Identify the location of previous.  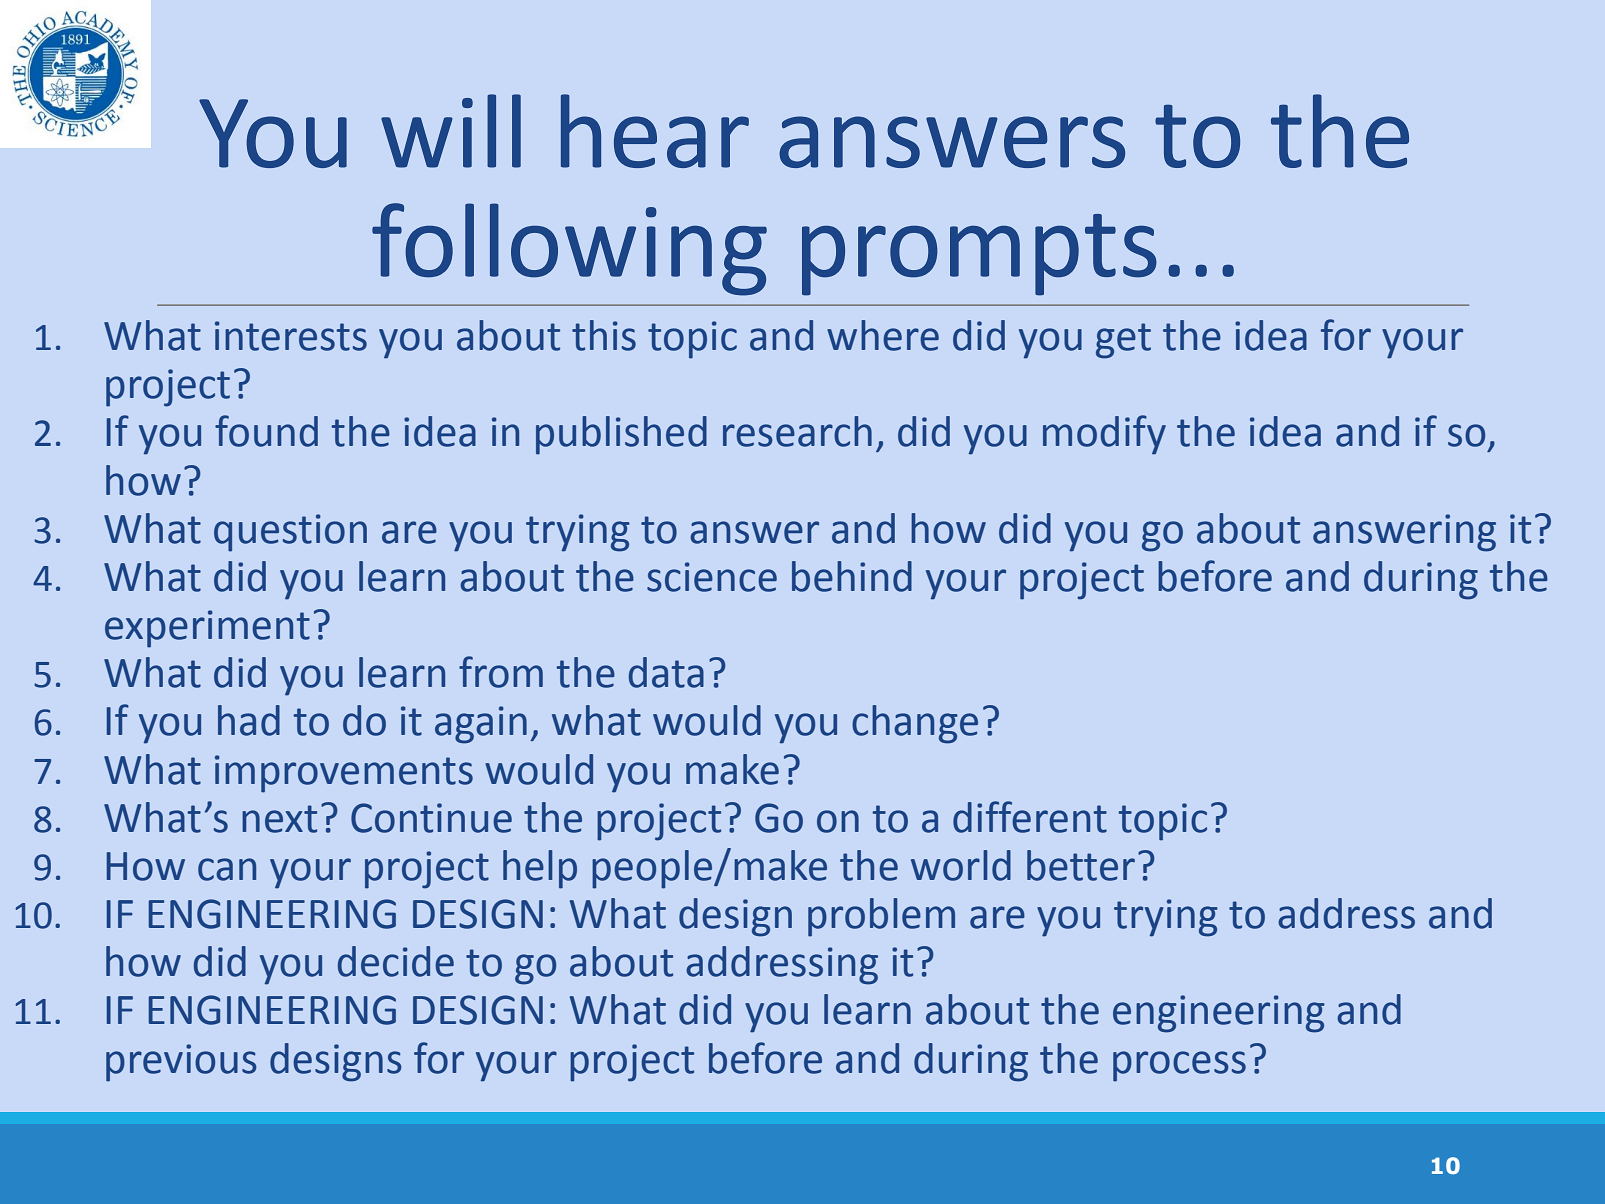
(181, 1063).
